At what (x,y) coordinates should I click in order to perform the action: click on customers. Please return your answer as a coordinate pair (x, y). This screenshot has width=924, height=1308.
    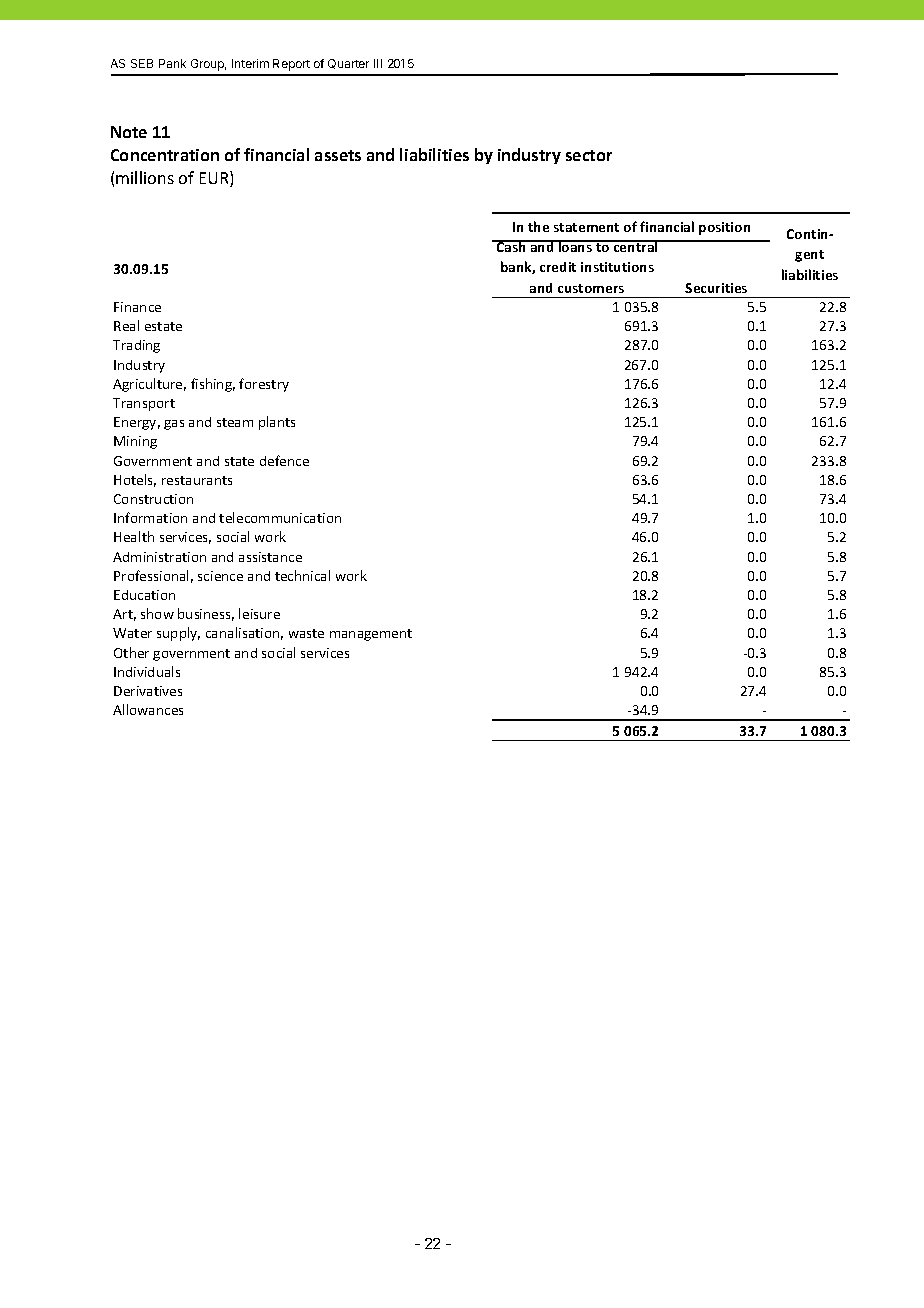
    Looking at the image, I should click on (591, 288).
